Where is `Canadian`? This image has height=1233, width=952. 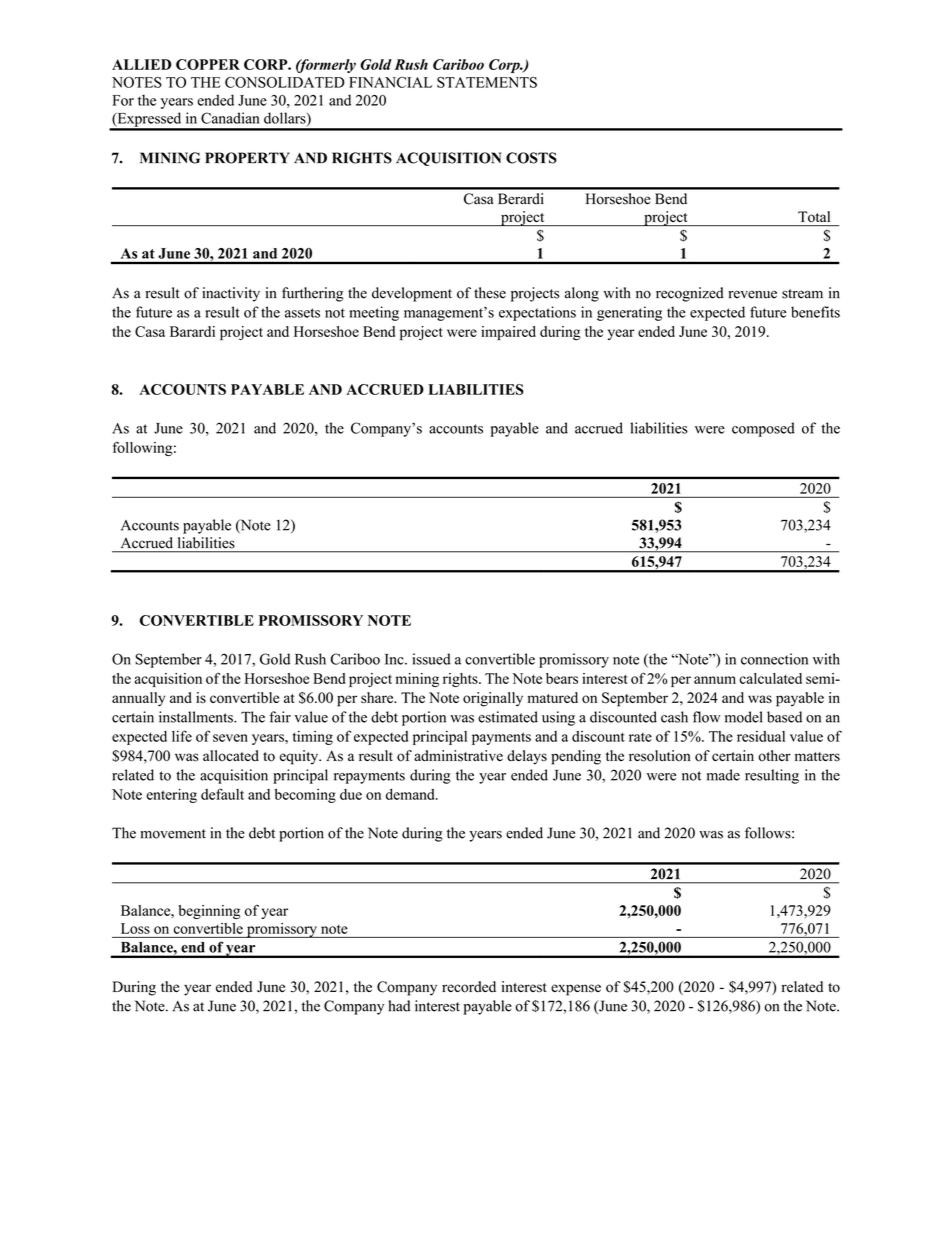
Canadian is located at coordinates (230, 118).
